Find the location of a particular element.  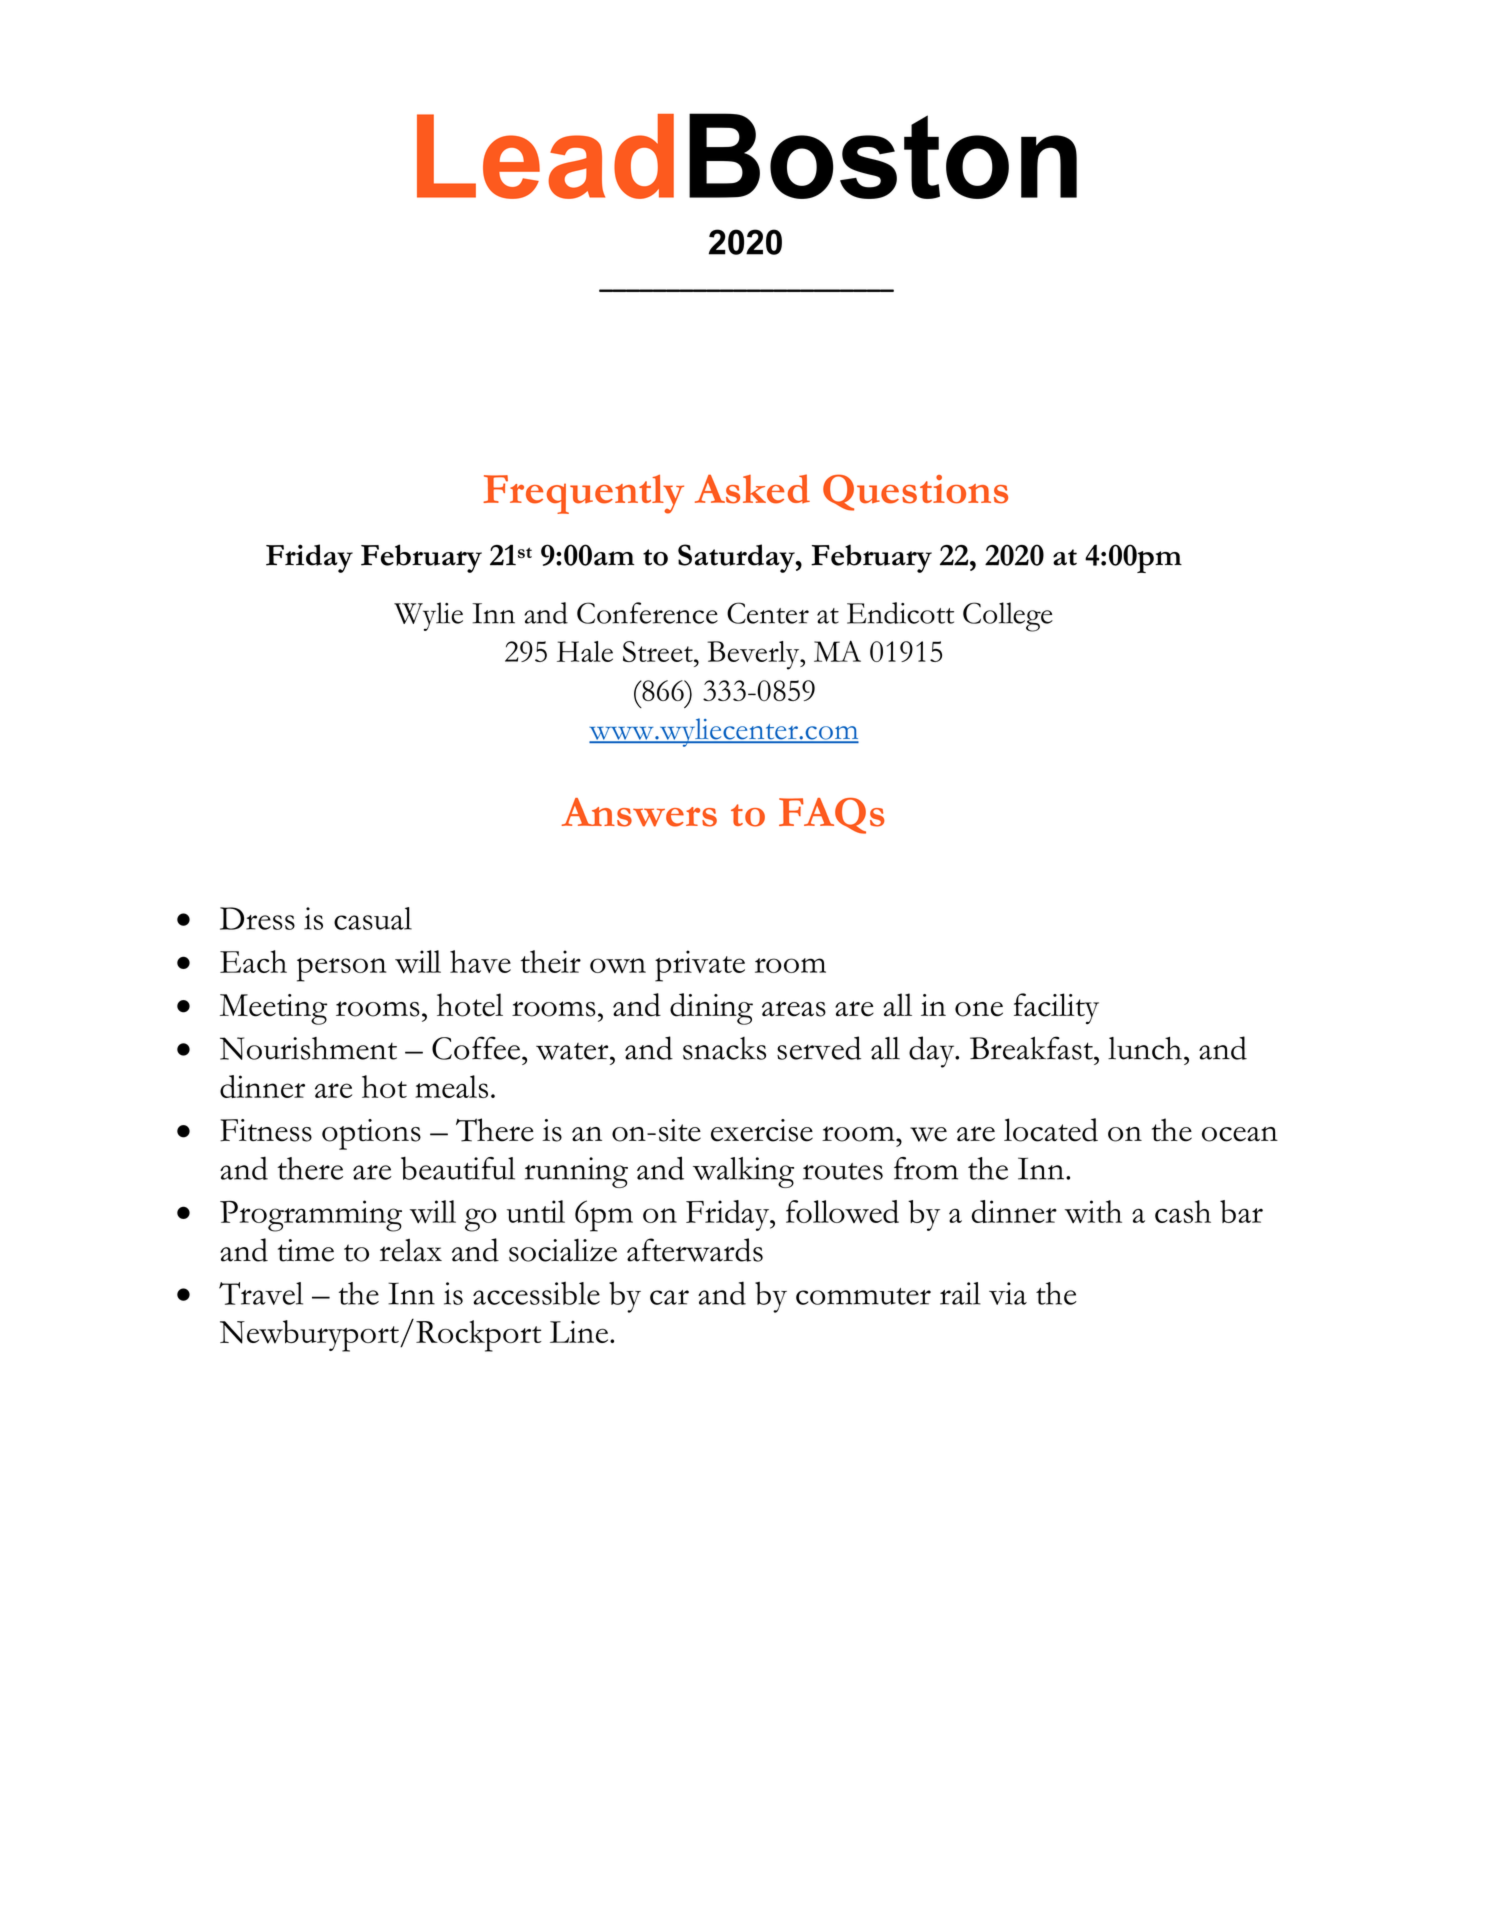

College is located at coordinates (1008, 617).
